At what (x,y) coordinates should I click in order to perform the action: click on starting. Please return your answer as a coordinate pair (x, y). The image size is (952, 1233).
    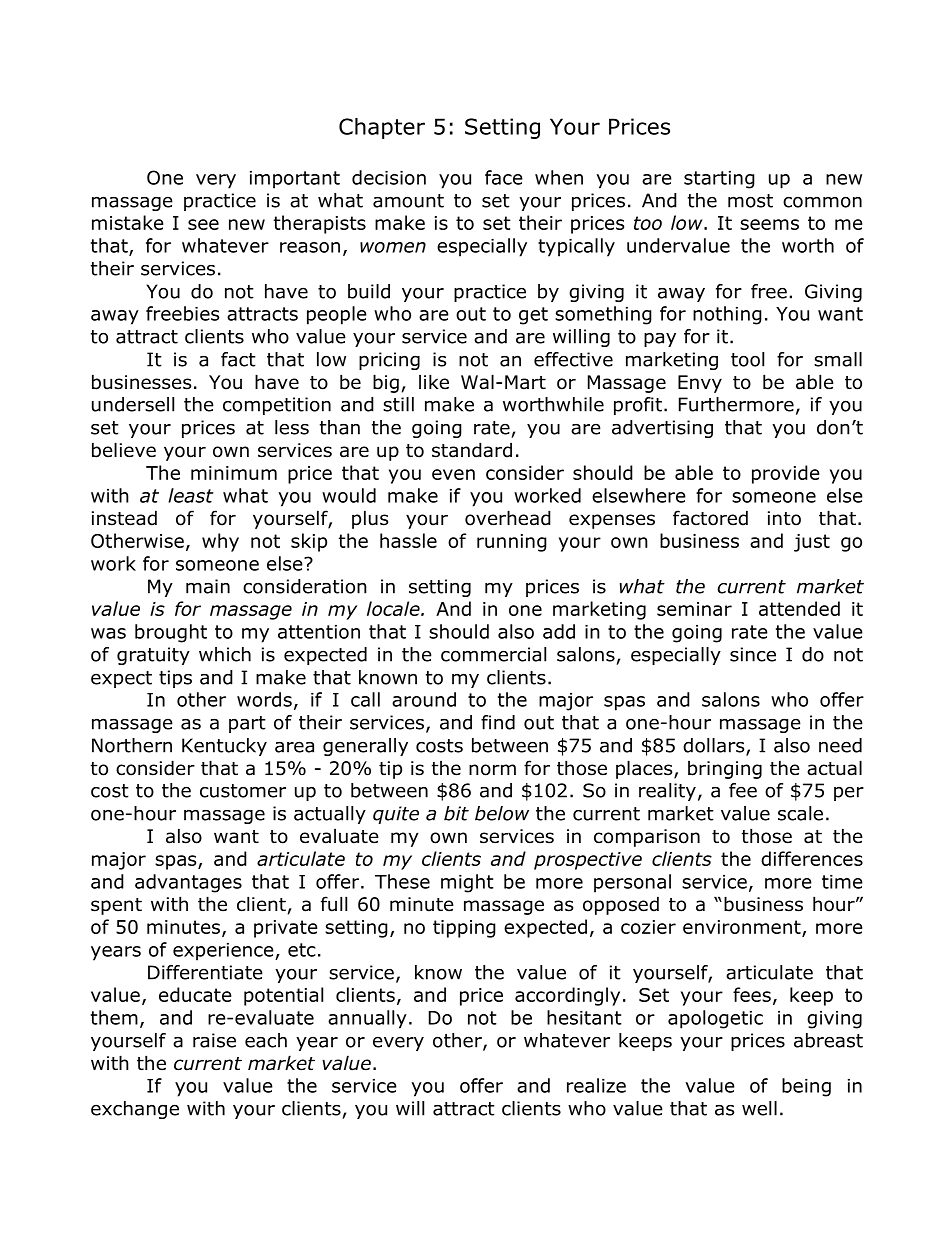
    Looking at the image, I should click on (719, 180).
